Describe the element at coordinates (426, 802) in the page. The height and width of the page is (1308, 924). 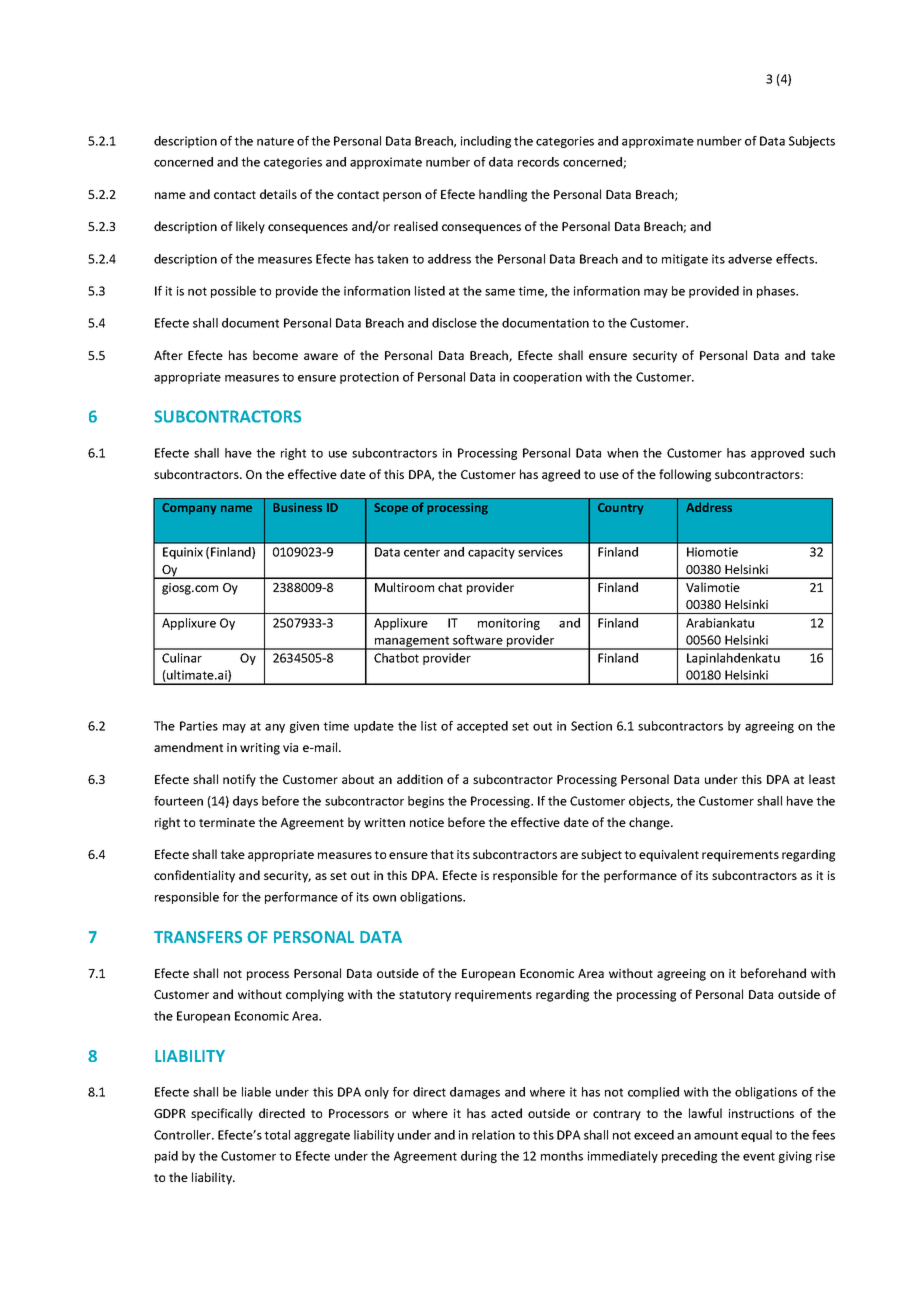
I see `begins` at that location.
